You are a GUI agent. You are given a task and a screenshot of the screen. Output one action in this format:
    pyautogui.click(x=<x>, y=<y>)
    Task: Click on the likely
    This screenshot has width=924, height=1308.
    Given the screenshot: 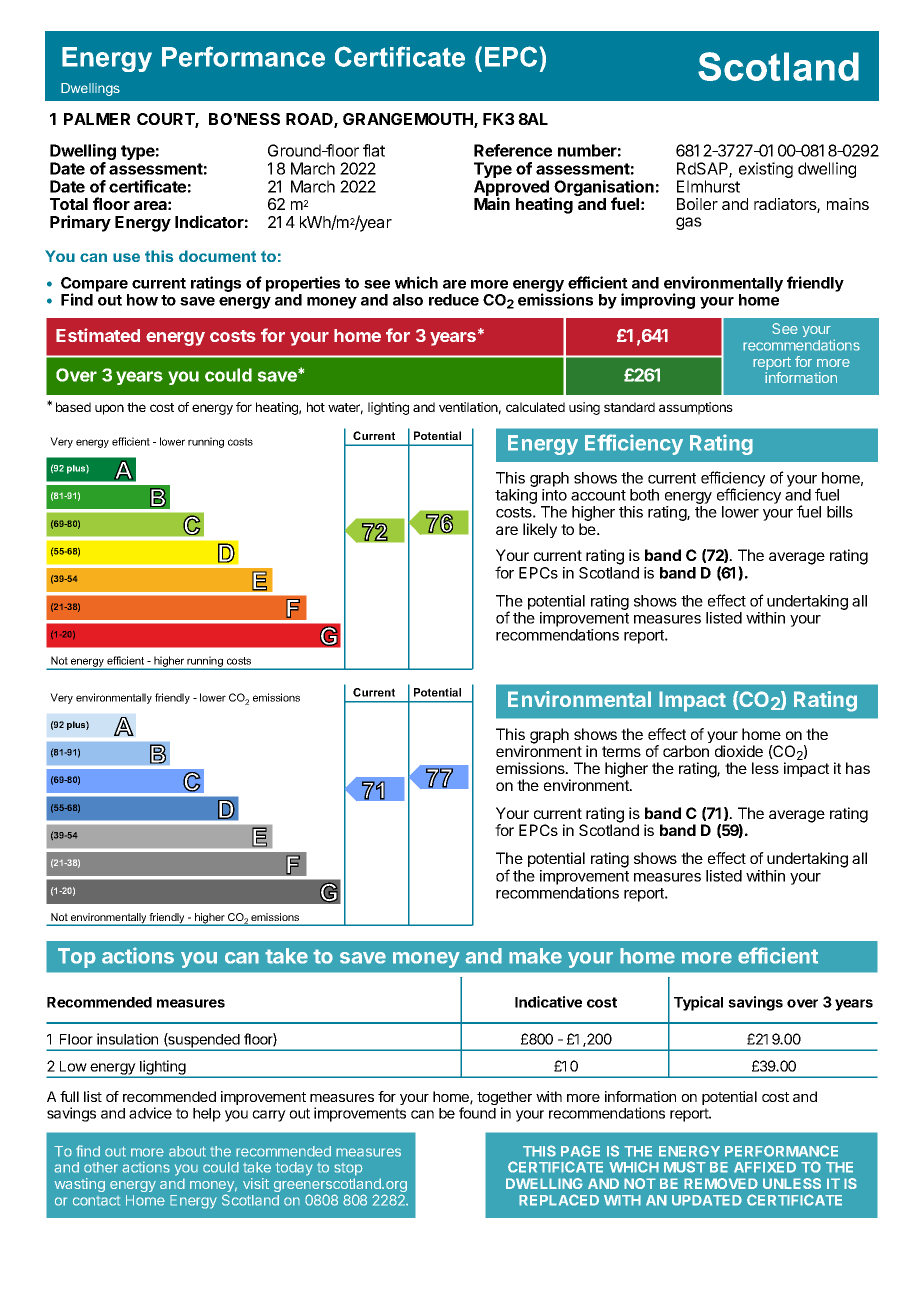 What is the action you would take?
    pyautogui.click(x=540, y=530)
